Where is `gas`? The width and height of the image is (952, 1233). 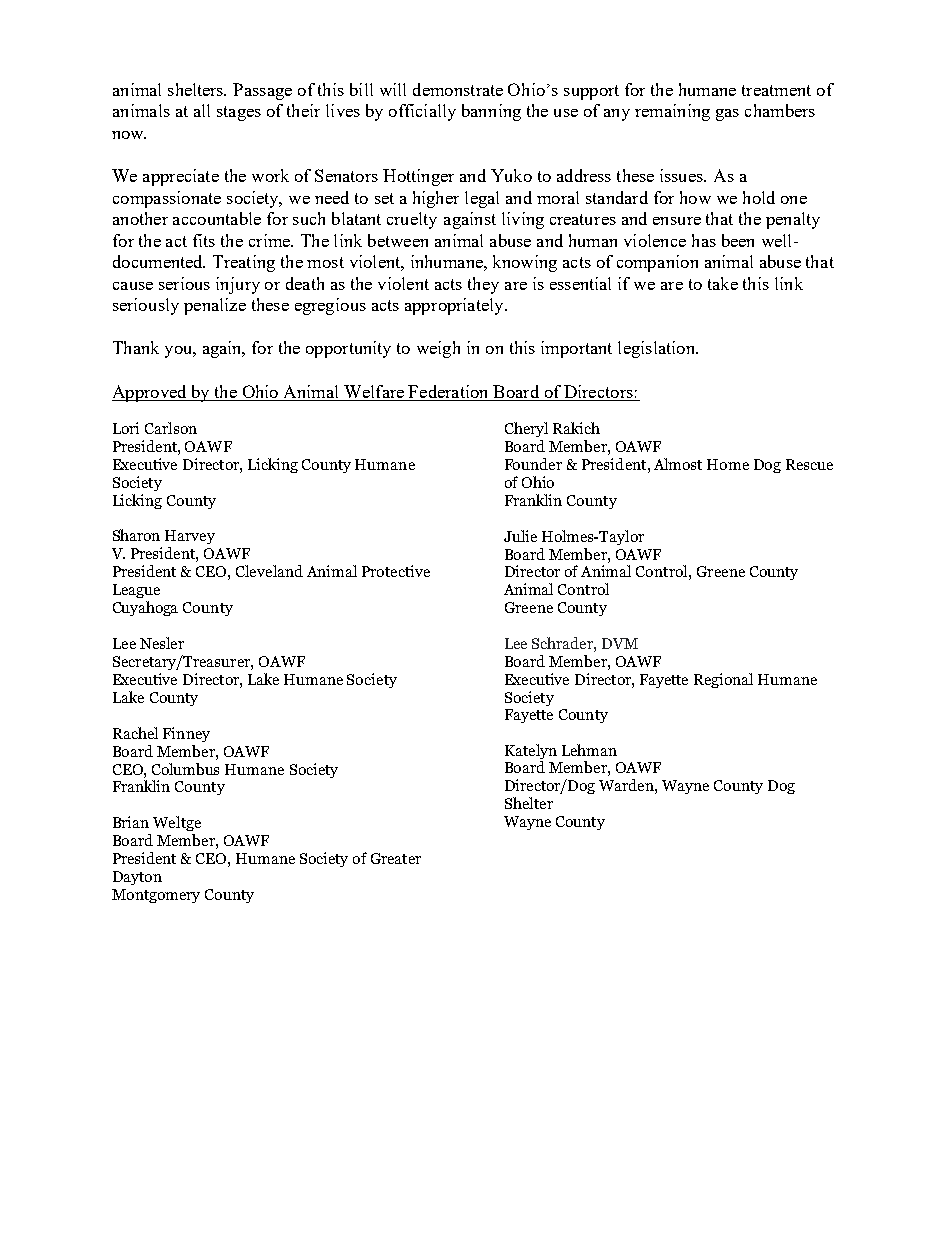
gas is located at coordinates (727, 115).
